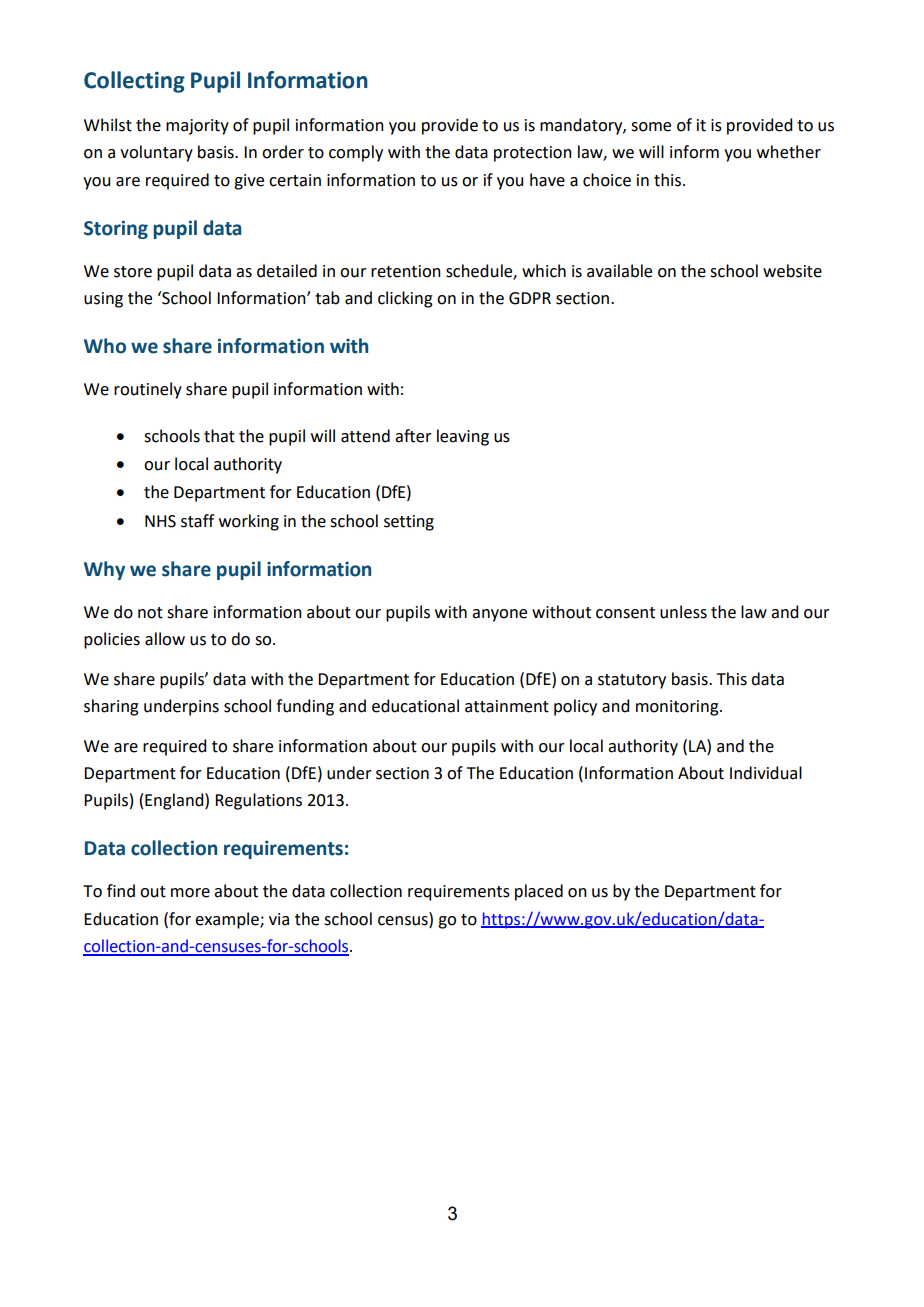 Image resolution: width=924 pixels, height=1307 pixels. Describe the element at coordinates (651, 127) in the document. I see `some` at that location.
